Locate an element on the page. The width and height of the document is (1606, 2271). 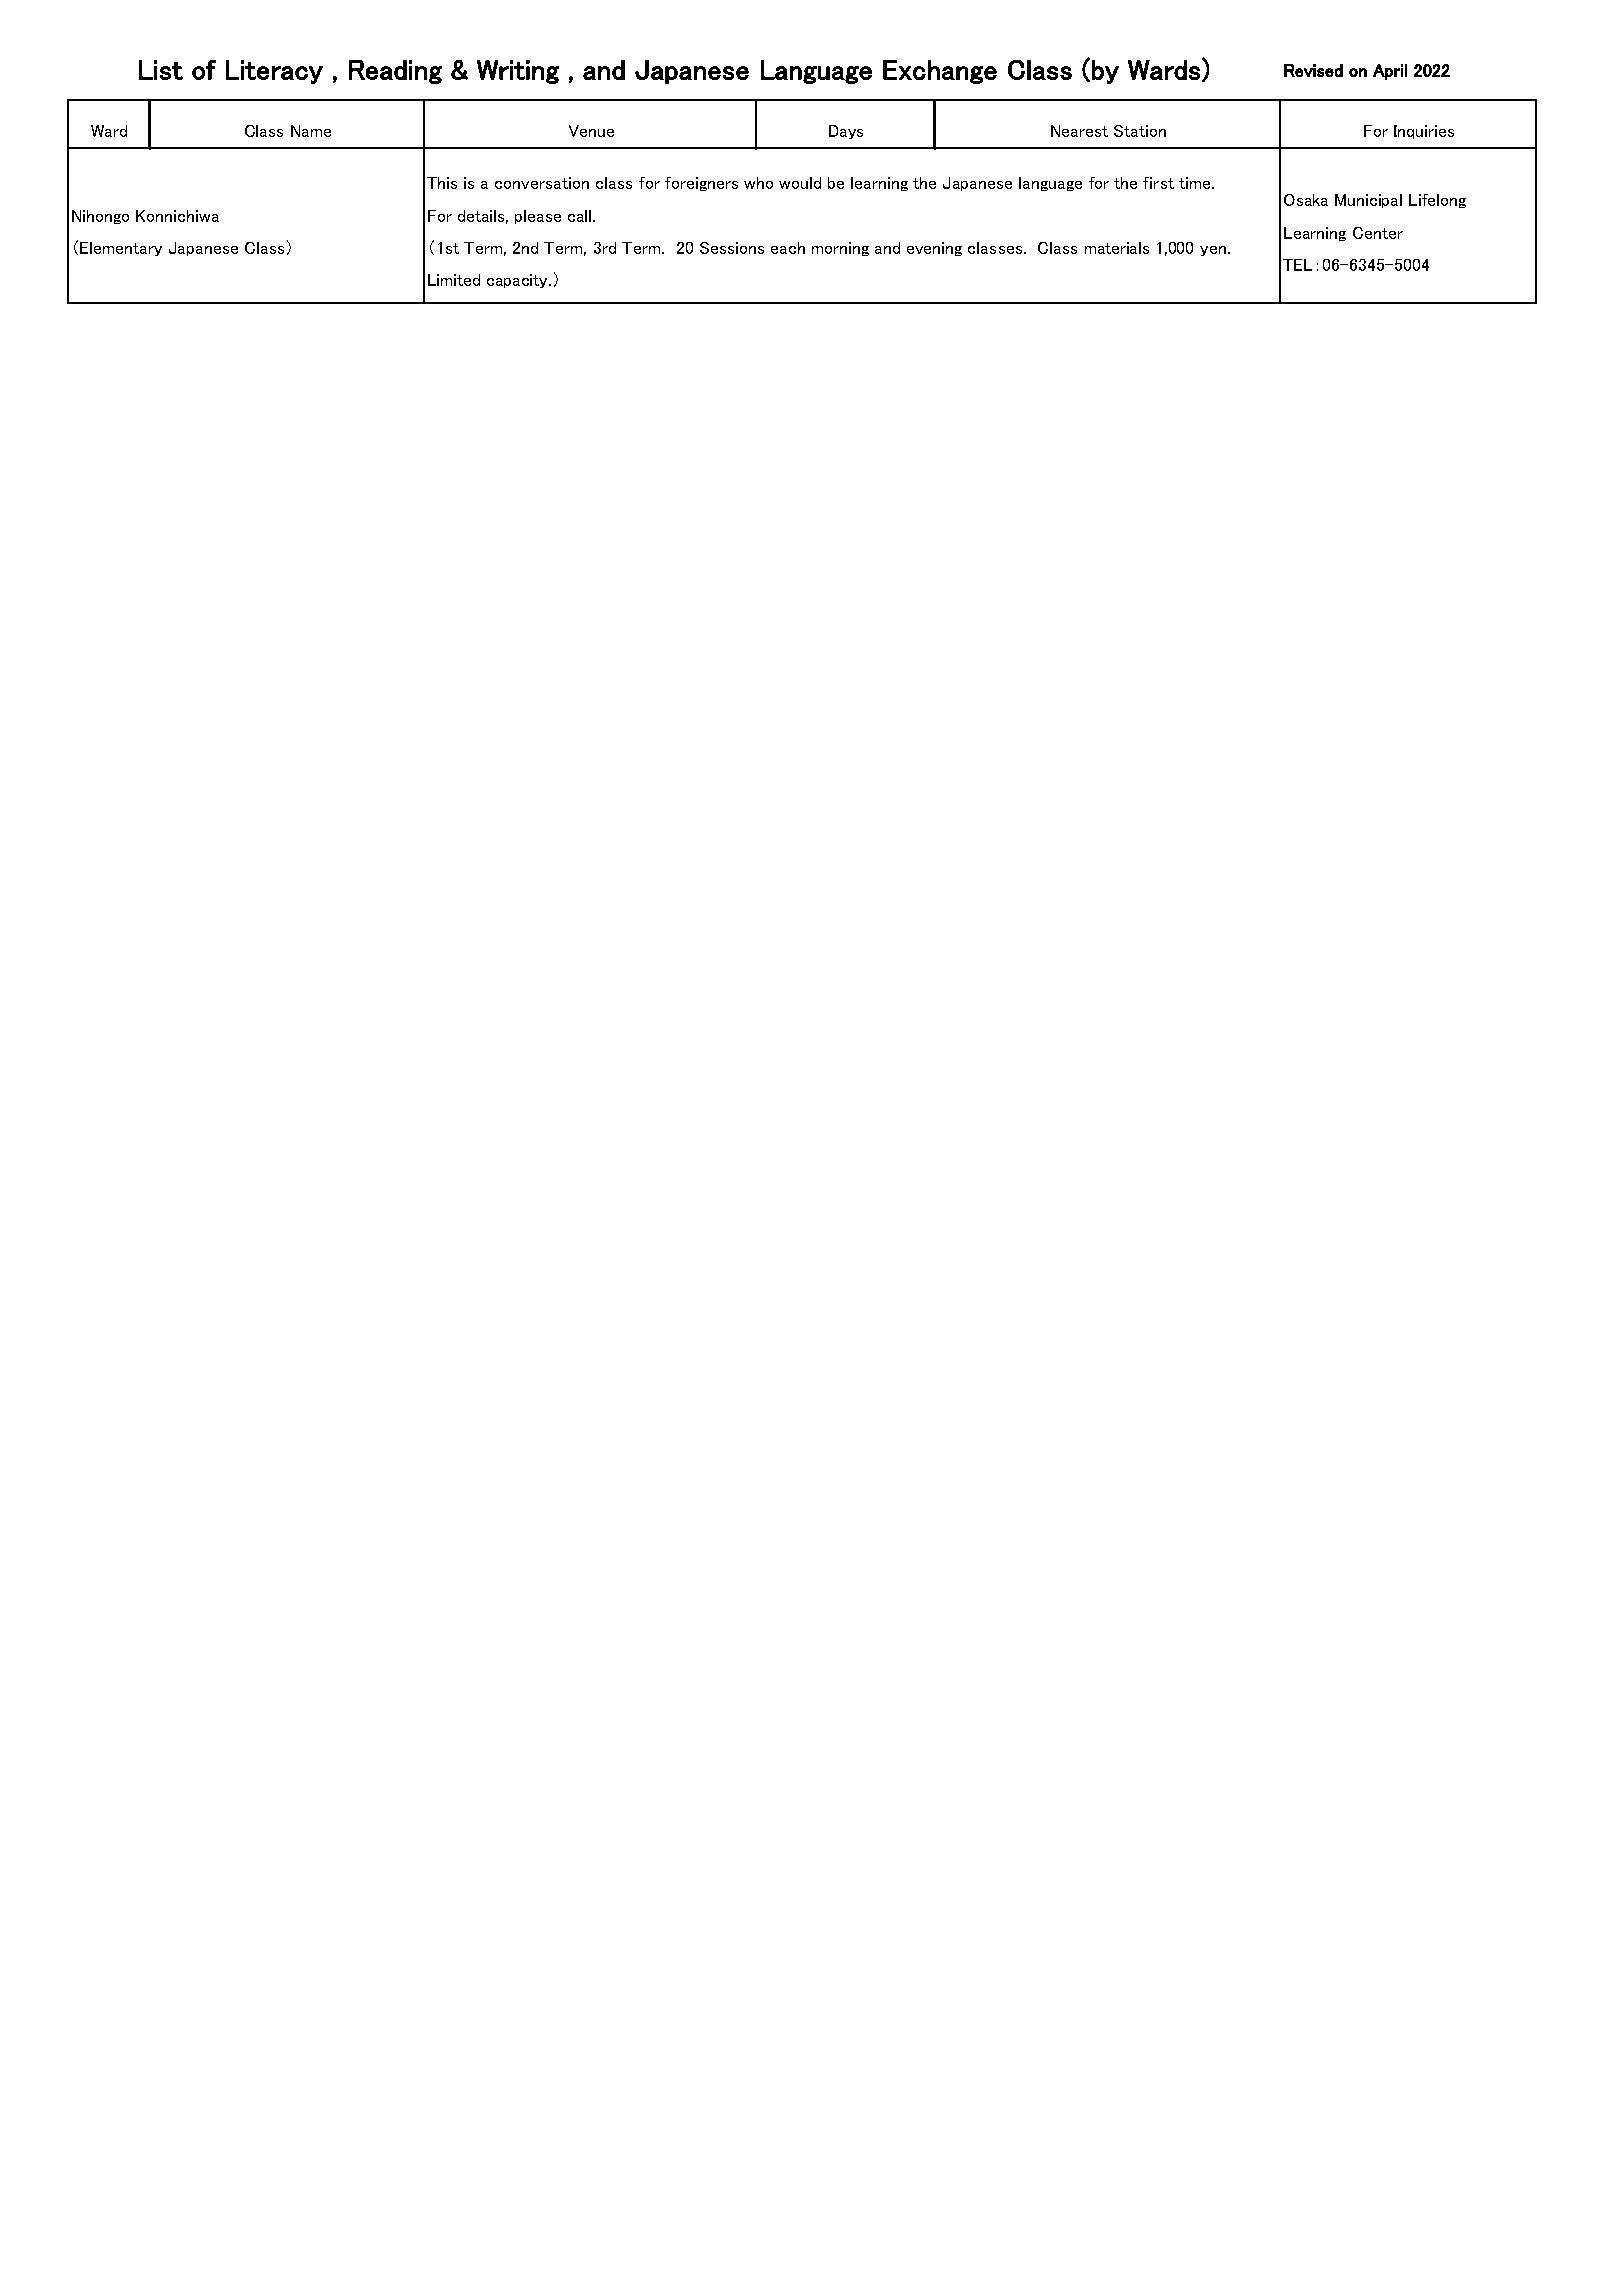
capacity is located at coordinates (519, 281).
